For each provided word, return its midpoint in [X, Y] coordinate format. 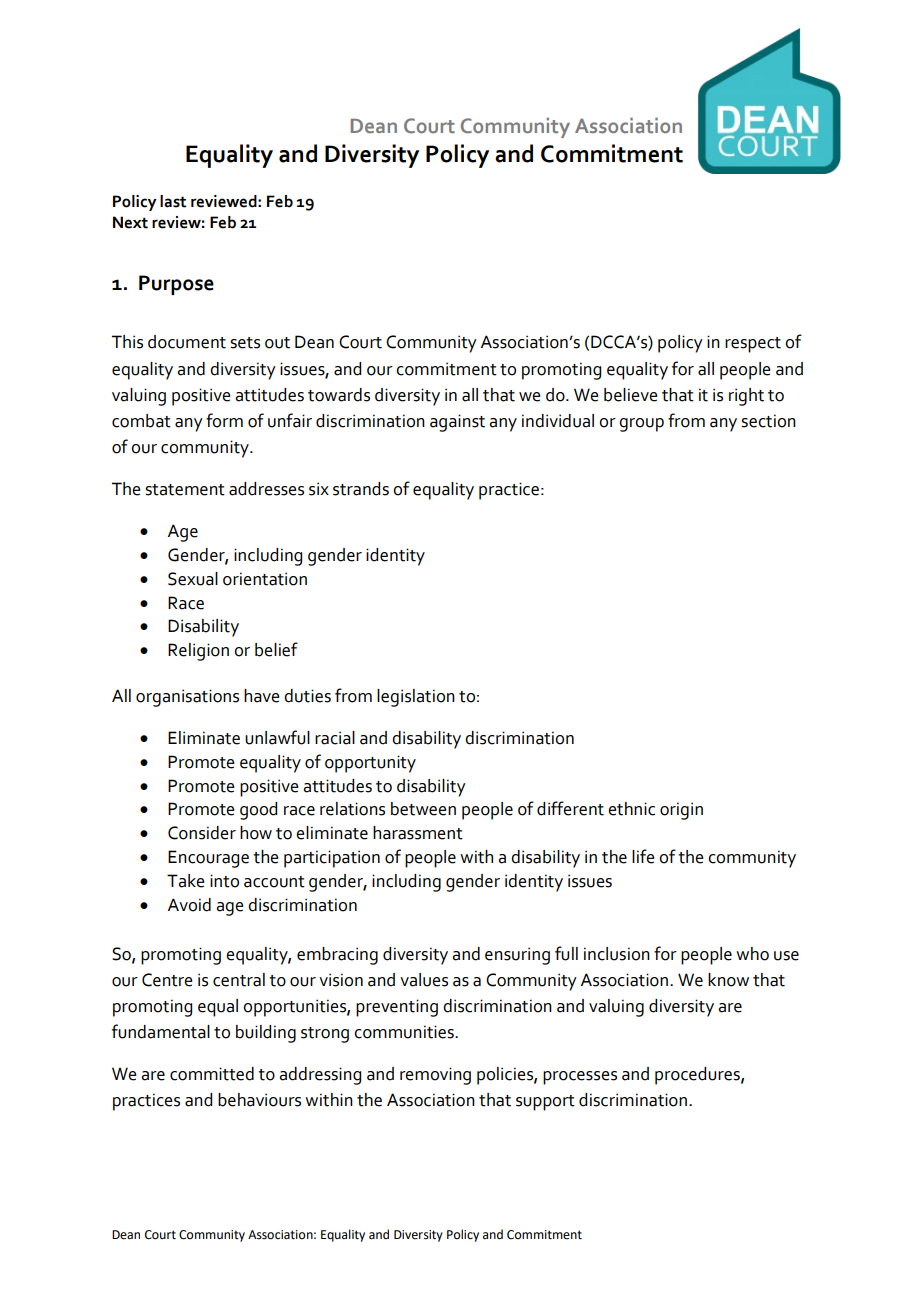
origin [681, 811]
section [768, 421]
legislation [416, 698]
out [277, 343]
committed [212, 1074]
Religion [198, 652]
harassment [418, 833]
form [224, 420]
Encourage [208, 859]
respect [753, 345]
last [173, 201]
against [457, 423]
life [643, 856]
